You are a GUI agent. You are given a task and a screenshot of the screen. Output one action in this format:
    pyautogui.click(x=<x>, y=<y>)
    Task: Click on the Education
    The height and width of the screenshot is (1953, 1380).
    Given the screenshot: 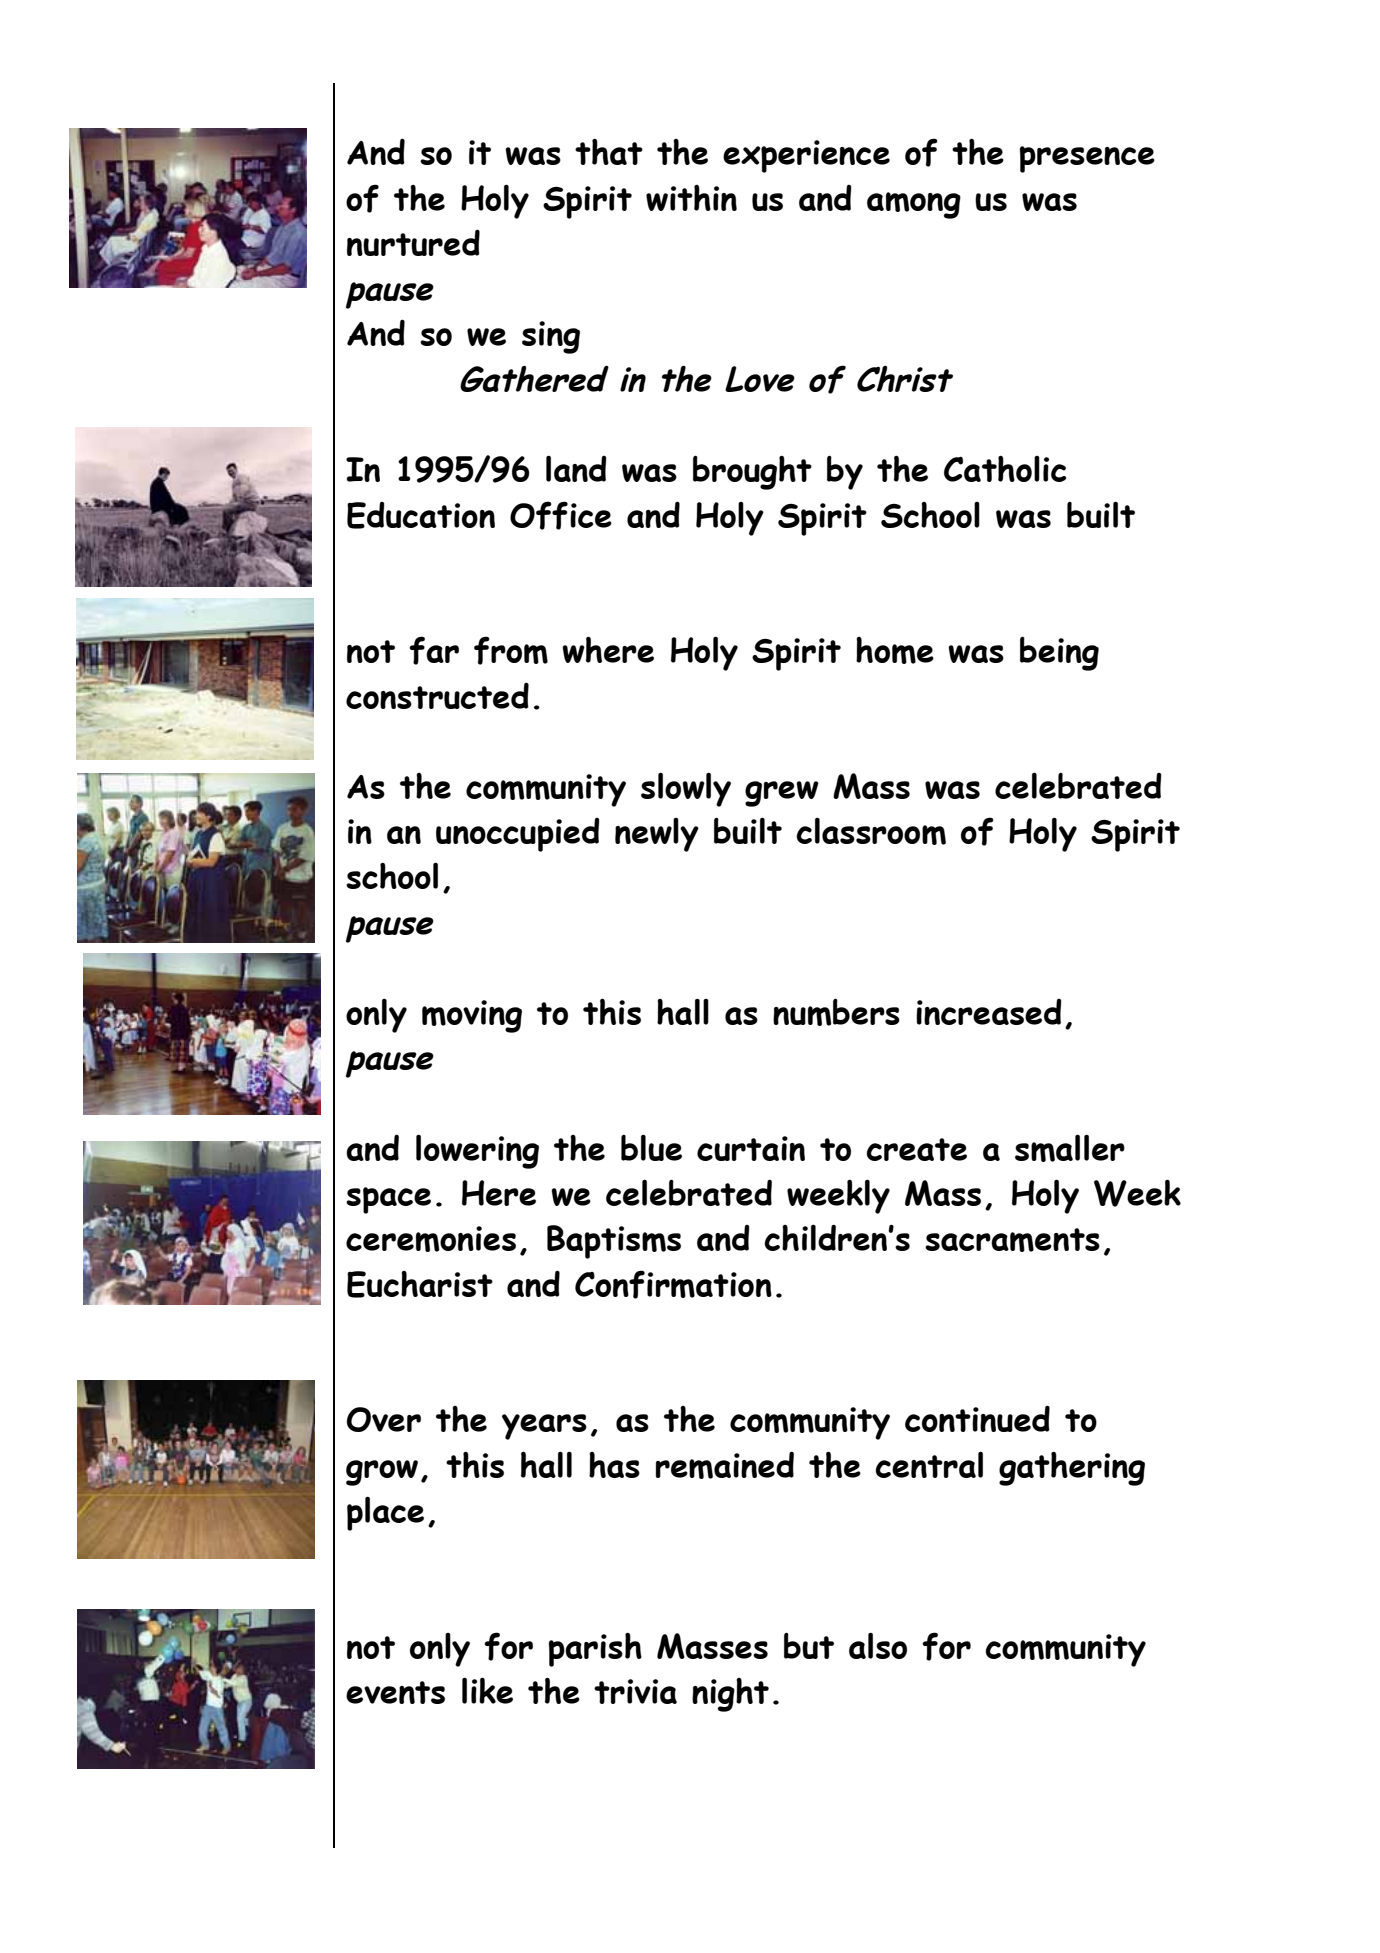 What is the action you would take?
    pyautogui.click(x=421, y=515)
